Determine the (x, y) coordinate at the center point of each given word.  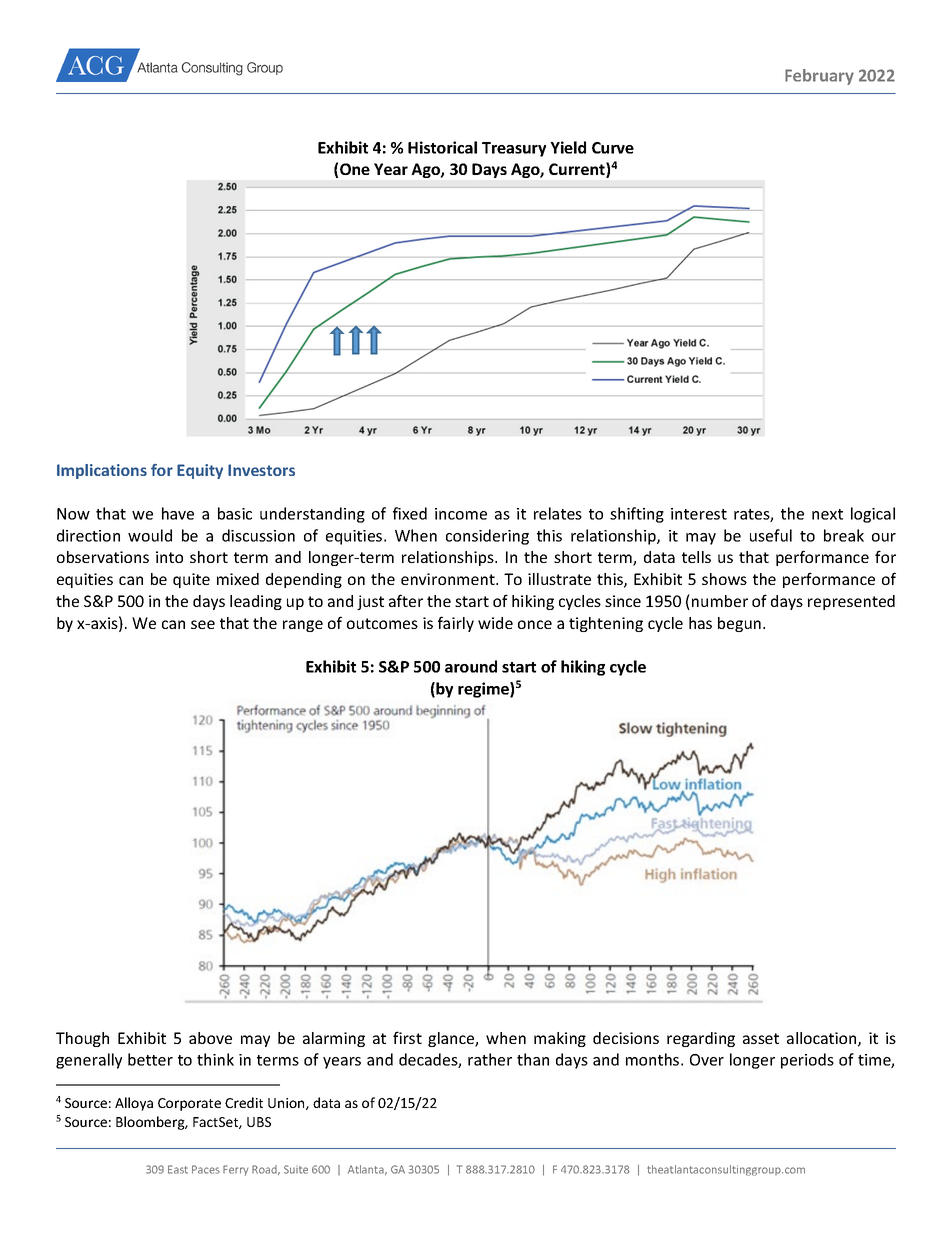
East (178, 1169)
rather (490, 1059)
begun (741, 624)
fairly (456, 624)
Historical (442, 147)
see (203, 624)
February (819, 77)
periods (807, 1061)
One (355, 169)
